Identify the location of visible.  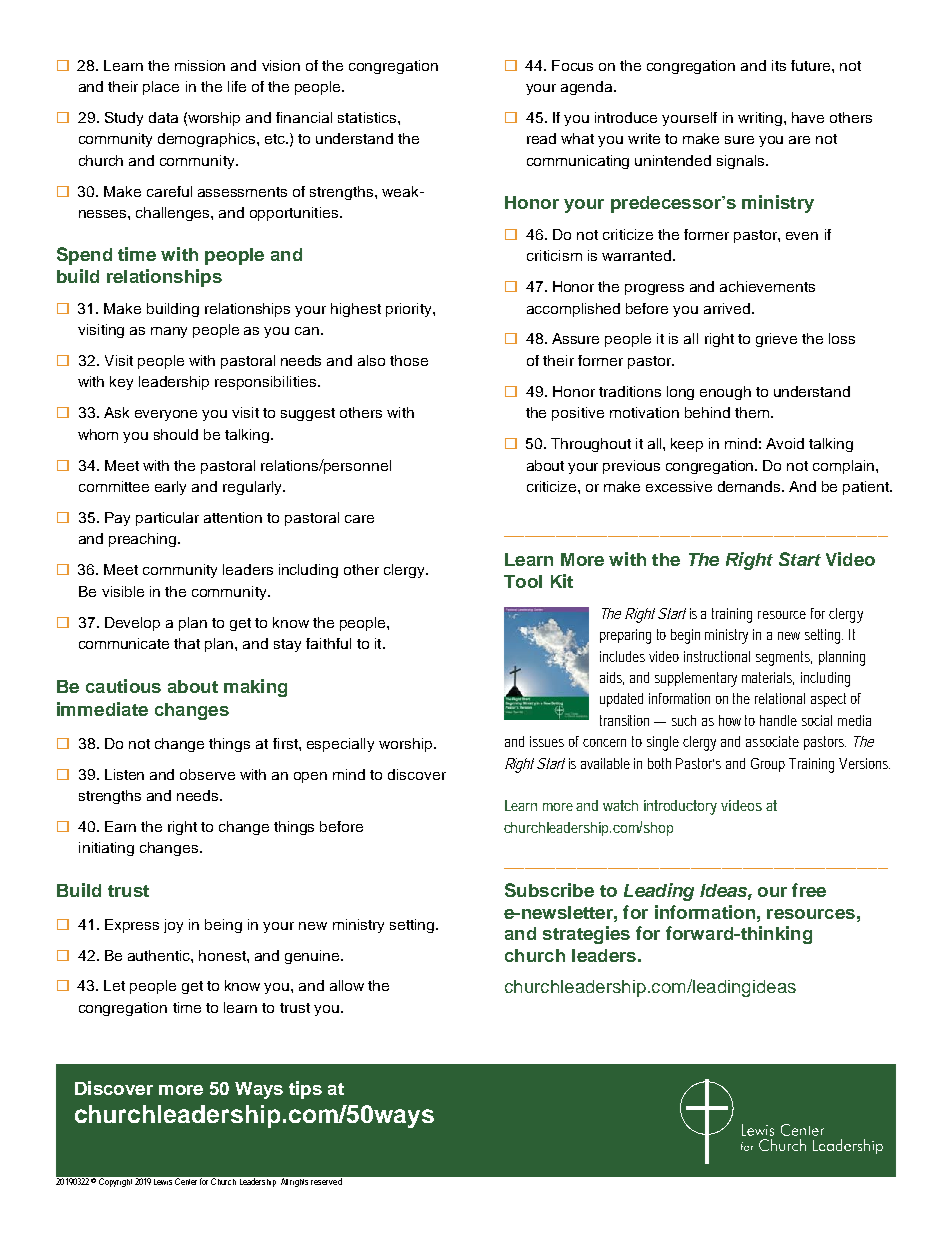
(123, 591).
